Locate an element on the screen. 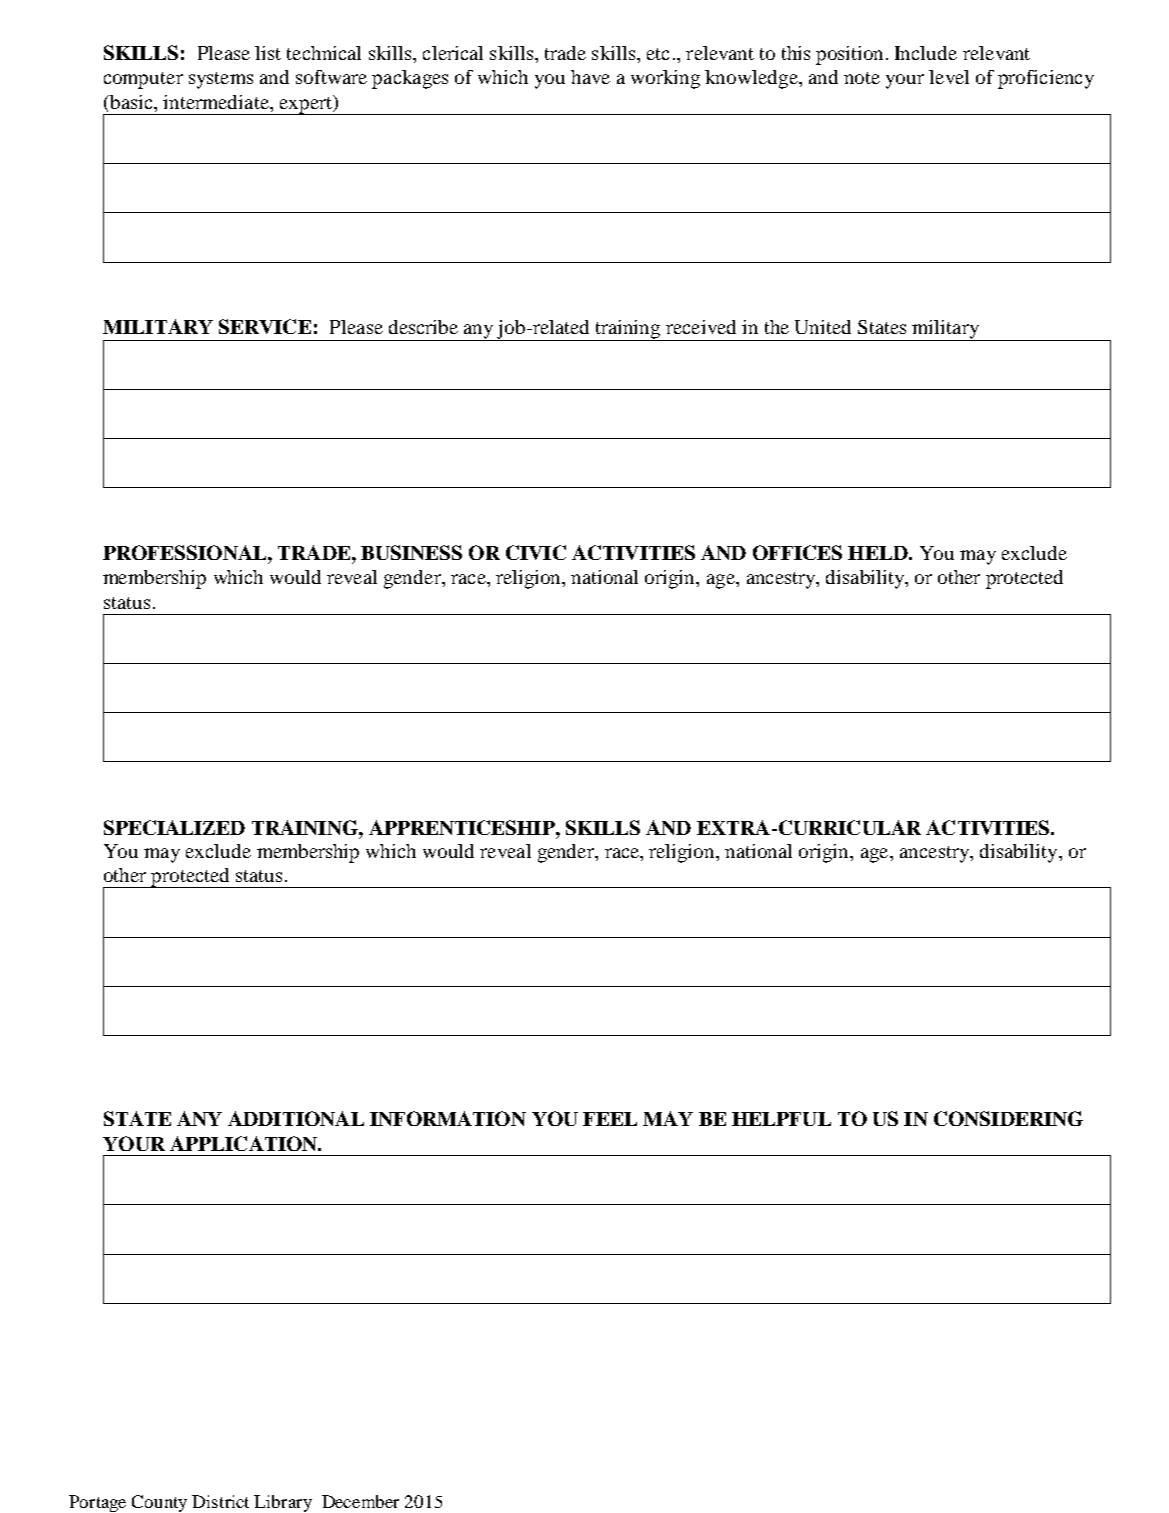 This screenshot has width=1169, height=1513. District is located at coordinates (220, 1501).
